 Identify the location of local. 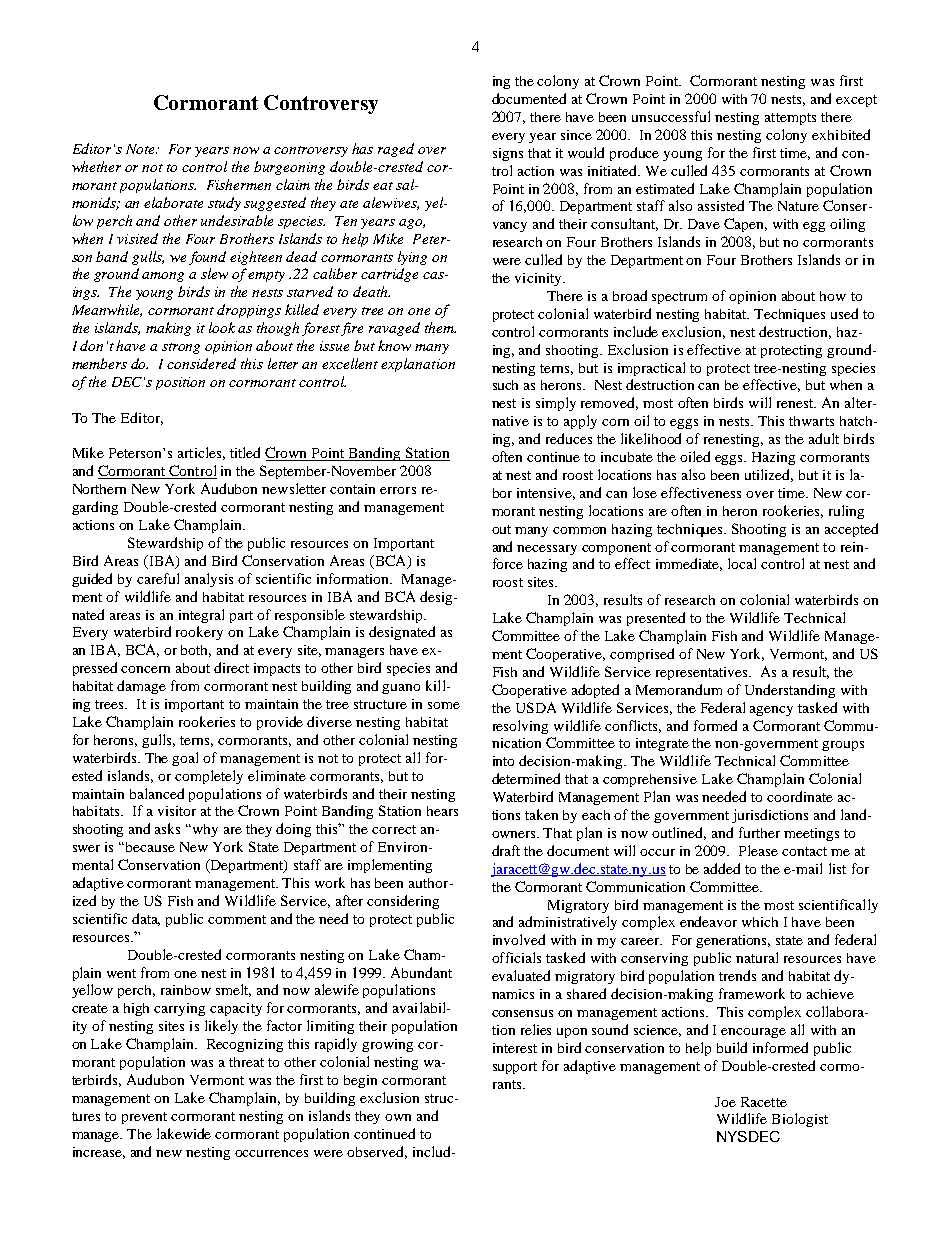
(742, 563).
